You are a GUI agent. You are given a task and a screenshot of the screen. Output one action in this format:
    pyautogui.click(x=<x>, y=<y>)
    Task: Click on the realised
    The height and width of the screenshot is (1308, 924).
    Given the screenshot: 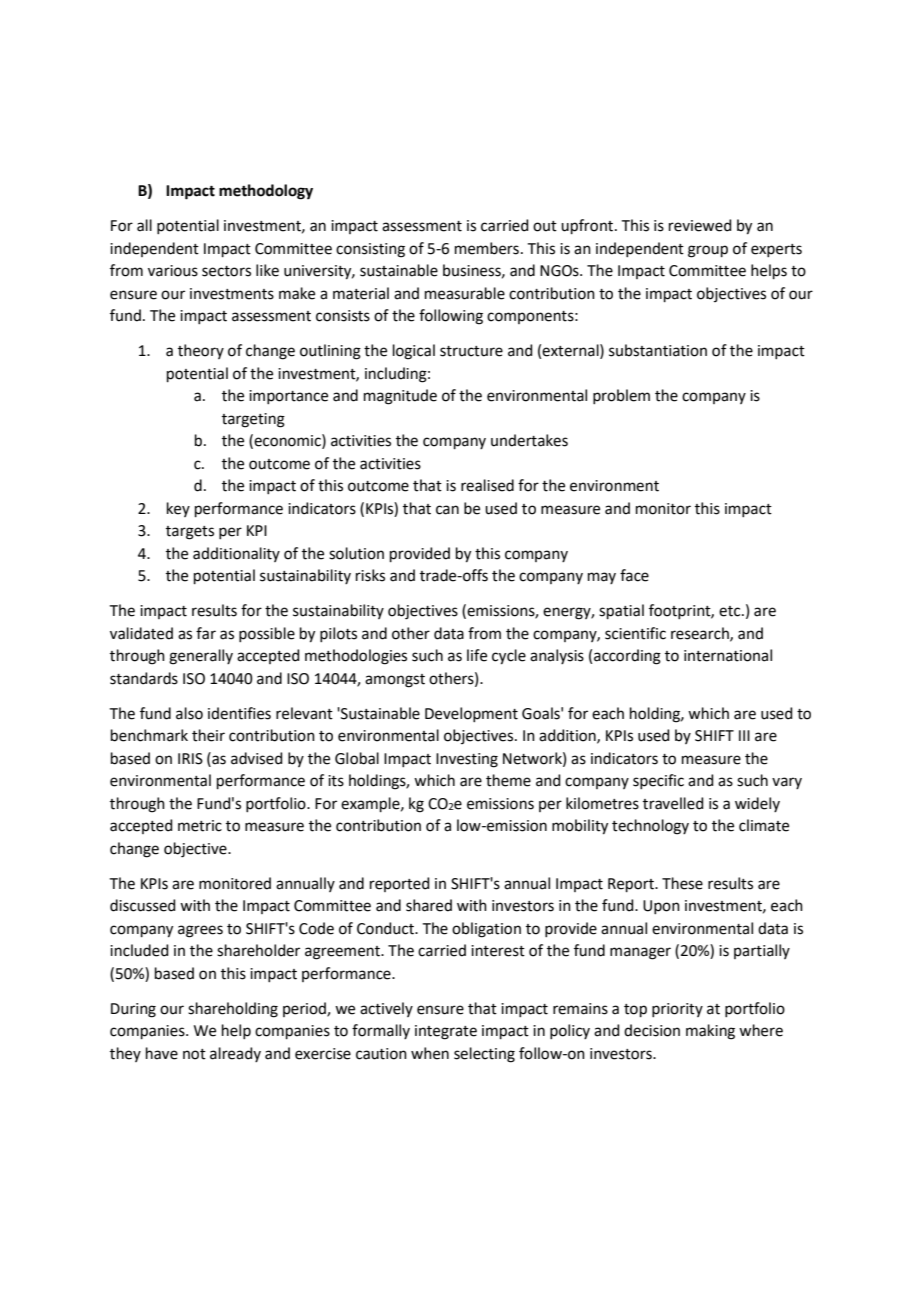 What is the action you would take?
    pyautogui.click(x=487, y=485)
